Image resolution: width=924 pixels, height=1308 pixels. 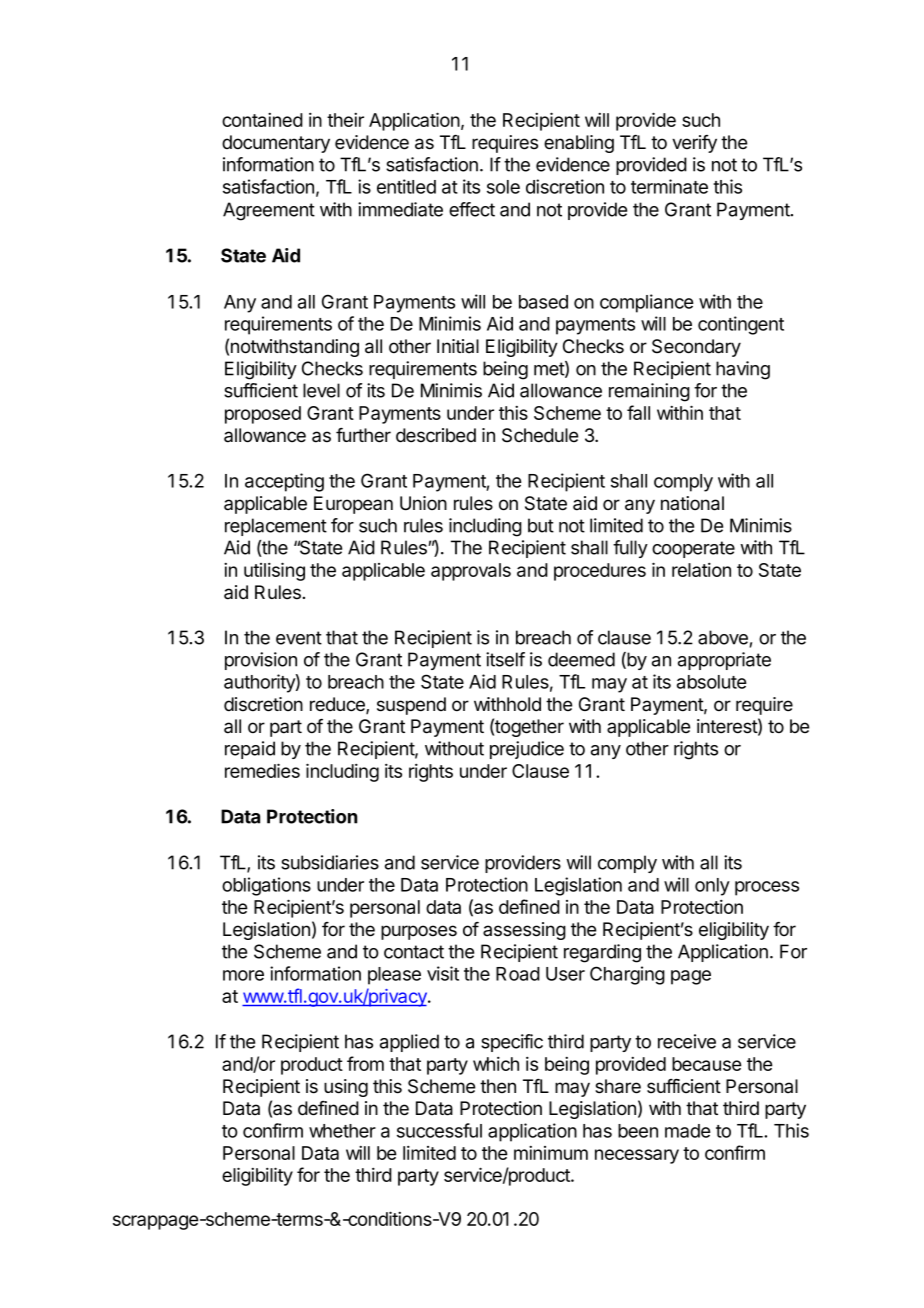 What do you see at coordinates (498, 1086) in the page?
I see `then` at bounding box center [498, 1086].
